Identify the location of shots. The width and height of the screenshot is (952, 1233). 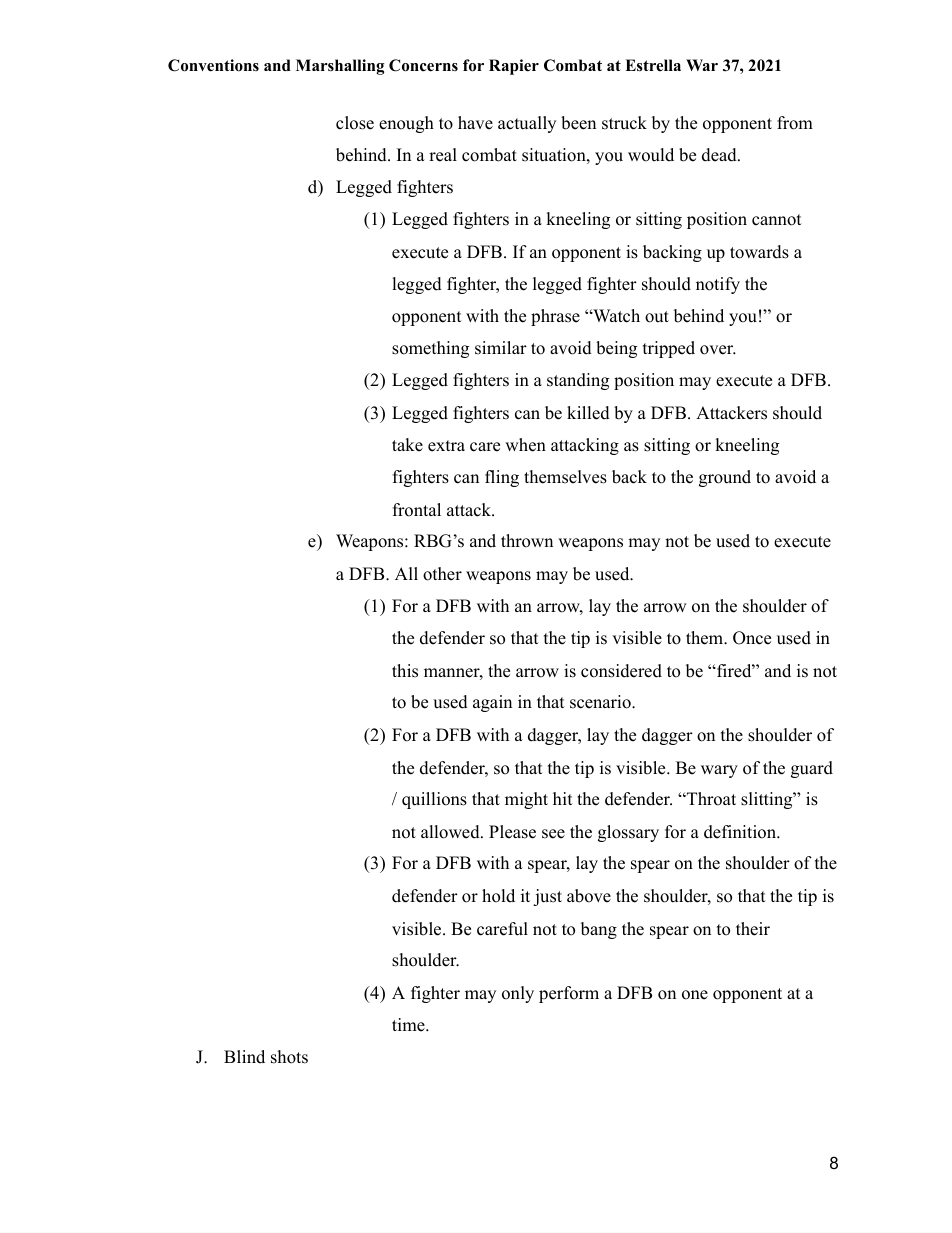
(289, 1057).
